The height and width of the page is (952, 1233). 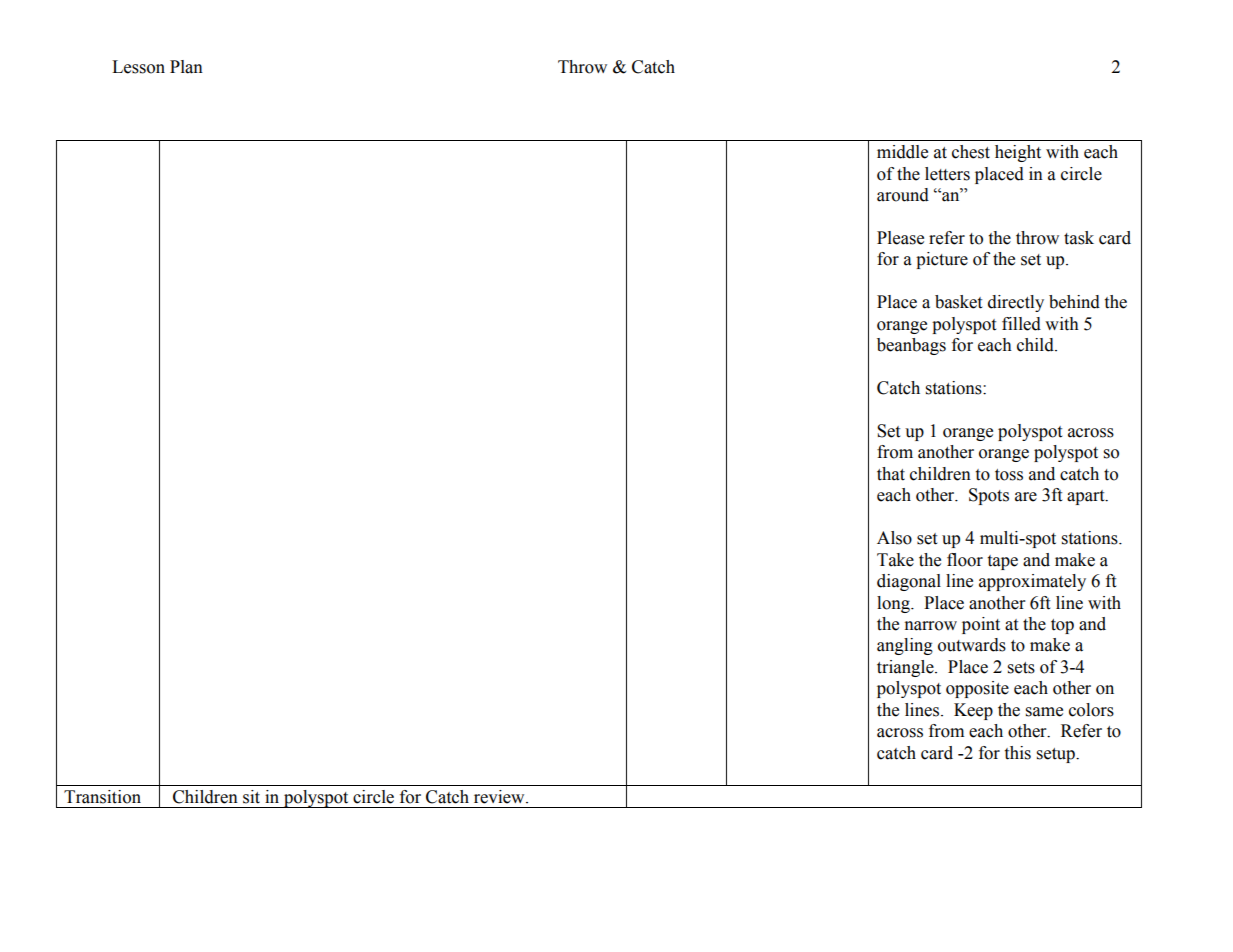 What do you see at coordinates (1009, 475) in the page?
I see `toss` at bounding box center [1009, 475].
